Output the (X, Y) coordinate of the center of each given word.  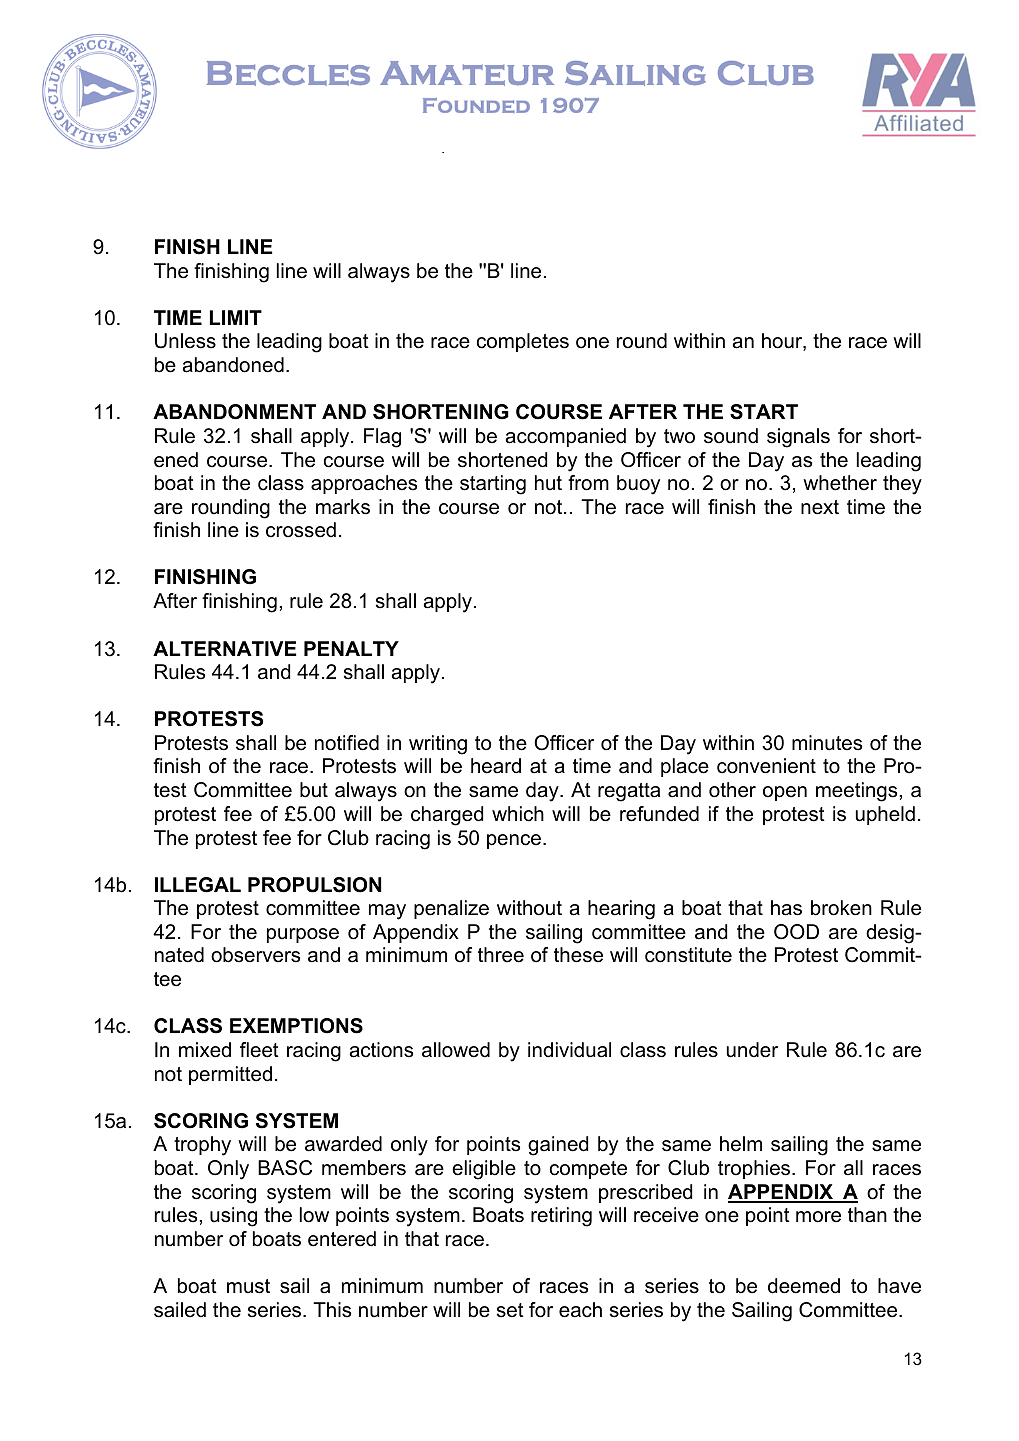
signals (798, 438)
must (248, 1286)
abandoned (233, 365)
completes (523, 342)
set (510, 1310)
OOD (796, 932)
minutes (827, 743)
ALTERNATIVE (224, 648)
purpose (303, 935)
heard (496, 766)
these (578, 955)
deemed (804, 1286)
